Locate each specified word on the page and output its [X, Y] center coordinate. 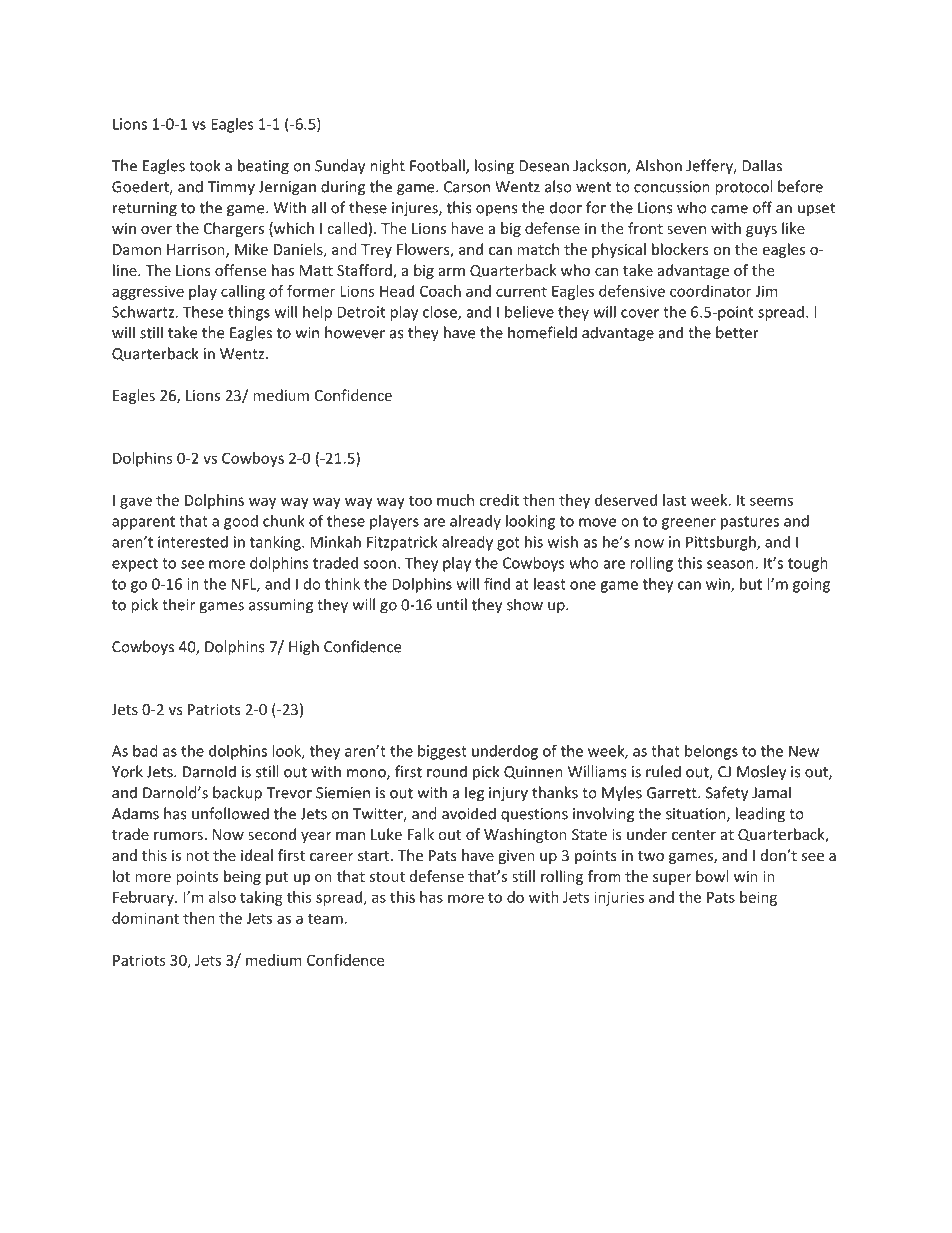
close [441, 313]
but [751, 584]
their [178, 604]
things [249, 313]
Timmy [231, 188]
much [455, 500]
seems [771, 501]
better [737, 332]
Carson [467, 187]
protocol [743, 188]
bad [145, 751]
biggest [442, 752]
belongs [711, 752]
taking [261, 898]
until [452, 604]
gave [136, 503]
